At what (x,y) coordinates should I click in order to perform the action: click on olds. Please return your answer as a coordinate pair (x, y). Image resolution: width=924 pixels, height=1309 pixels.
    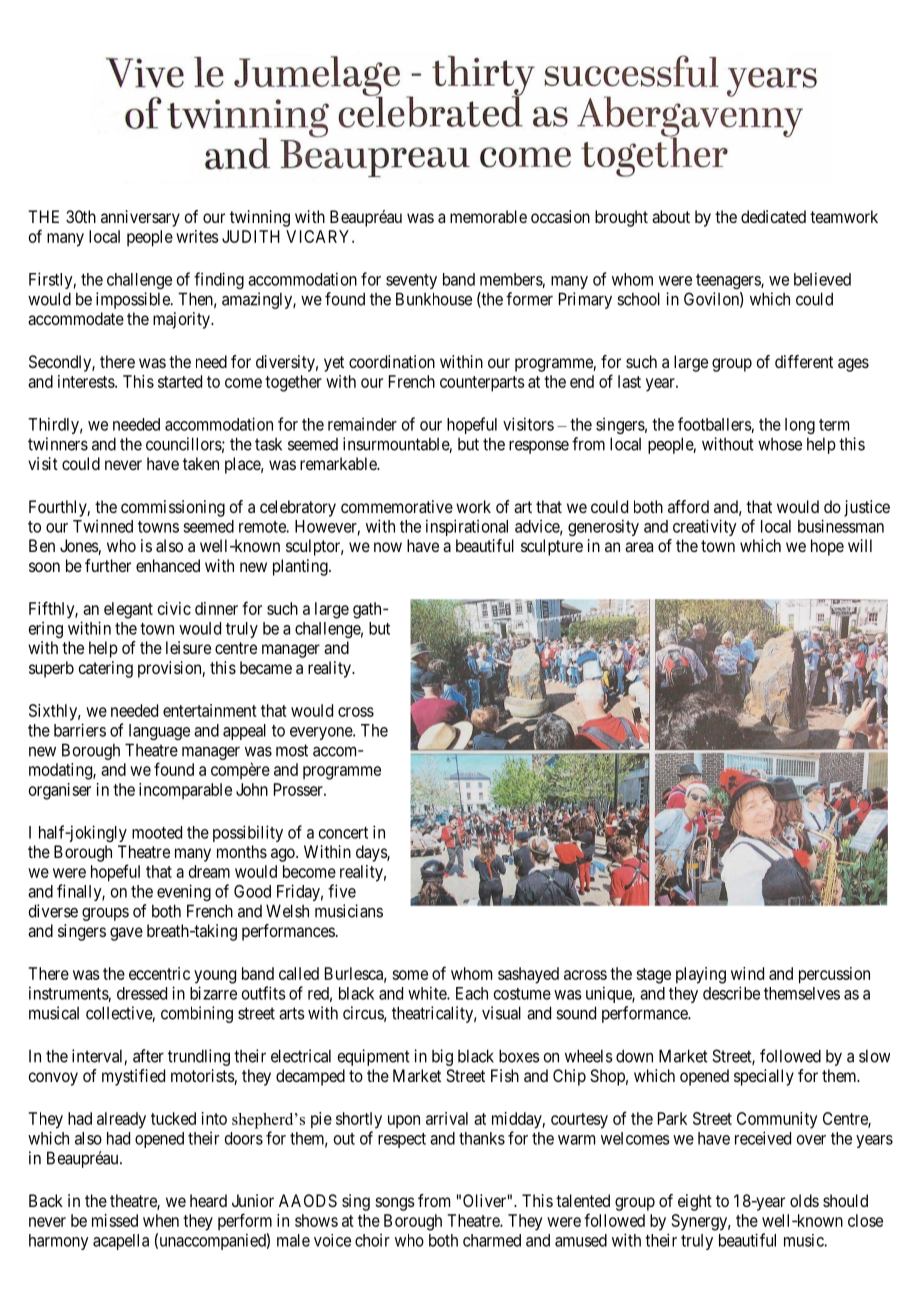
    Looking at the image, I should click on (804, 1200).
